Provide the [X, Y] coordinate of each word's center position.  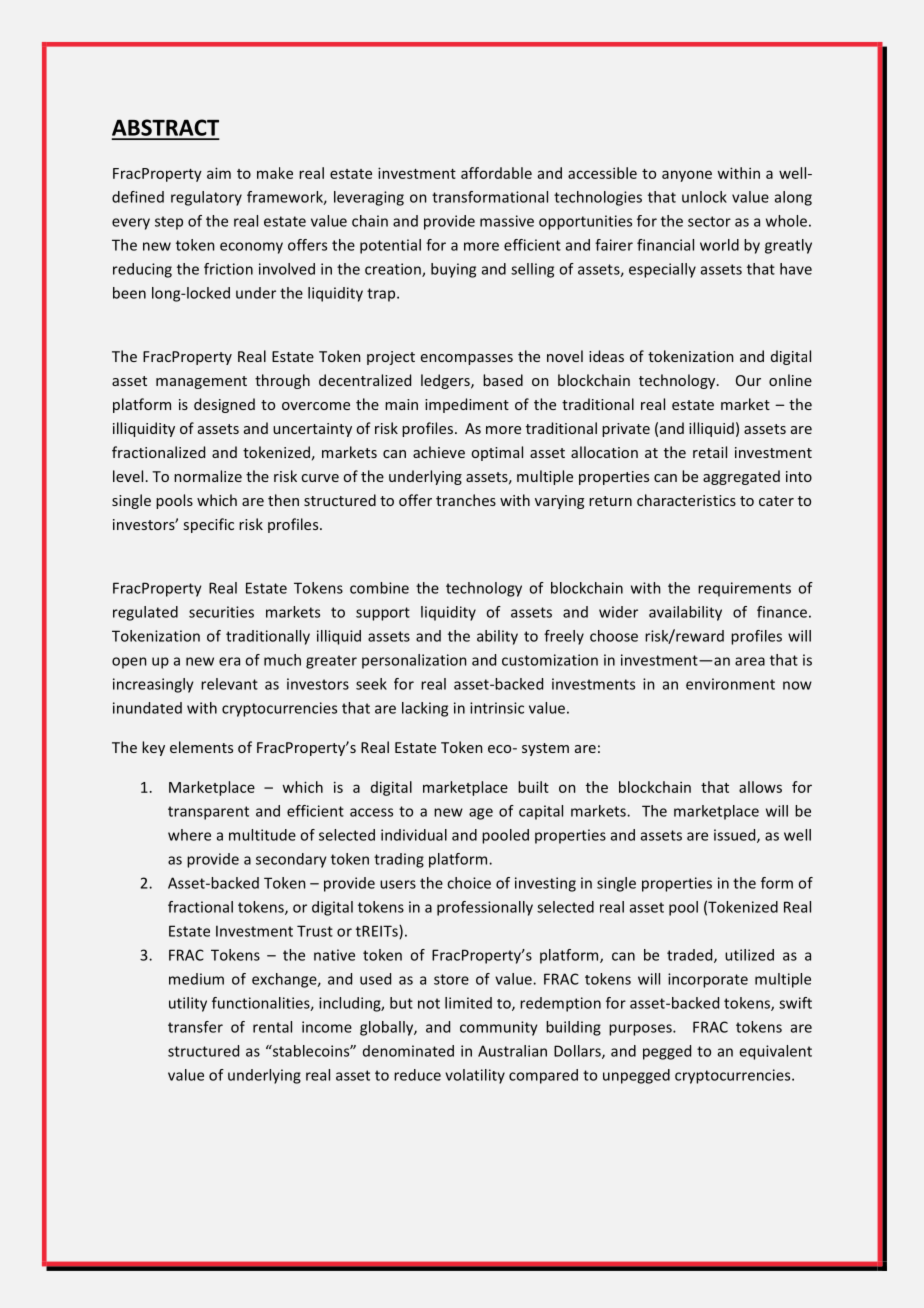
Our [748, 380]
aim [219, 173]
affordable [496, 173]
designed [224, 405]
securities [221, 612]
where [189, 835]
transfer [195, 1027]
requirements [744, 589]
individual [414, 835]
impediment [467, 405]
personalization [414, 661]
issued [736, 836]
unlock [704, 197]
